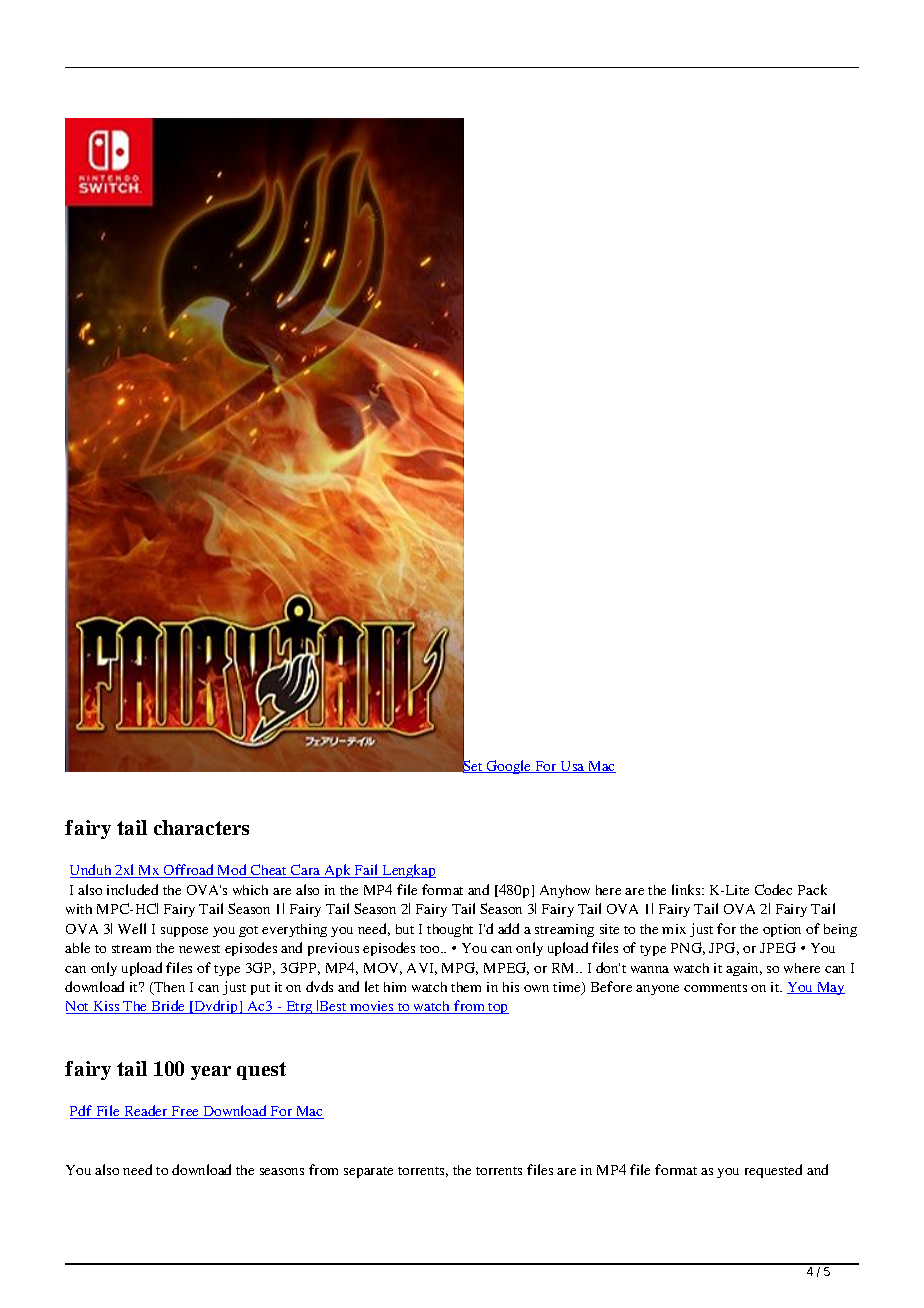 This image has width=924, height=1308. Describe the element at coordinates (168, 1007) in the image. I see `Bride` at that location.
